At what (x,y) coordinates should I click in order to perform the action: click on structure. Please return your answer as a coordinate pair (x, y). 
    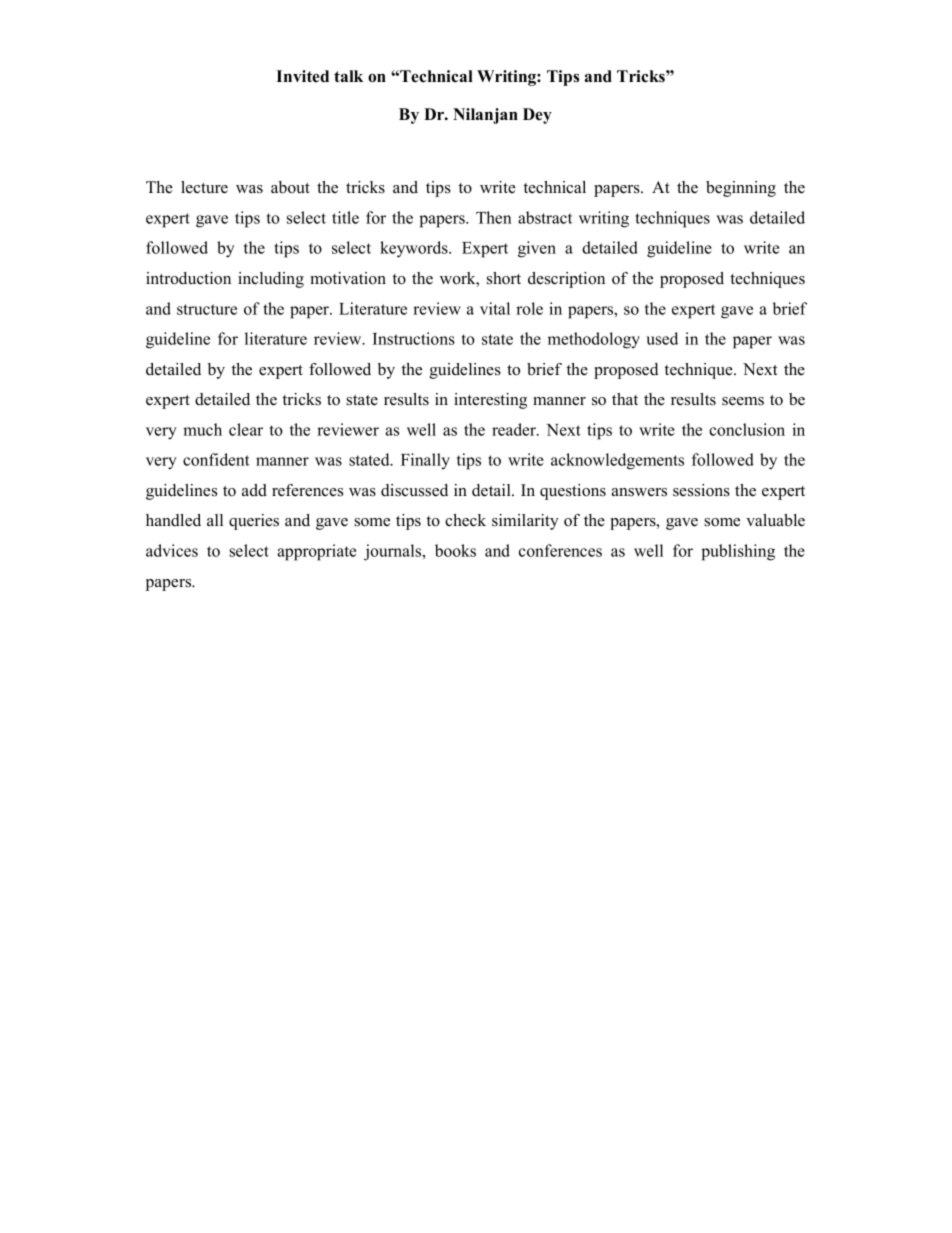
    Looking at the image, I should click on (207, 309).
